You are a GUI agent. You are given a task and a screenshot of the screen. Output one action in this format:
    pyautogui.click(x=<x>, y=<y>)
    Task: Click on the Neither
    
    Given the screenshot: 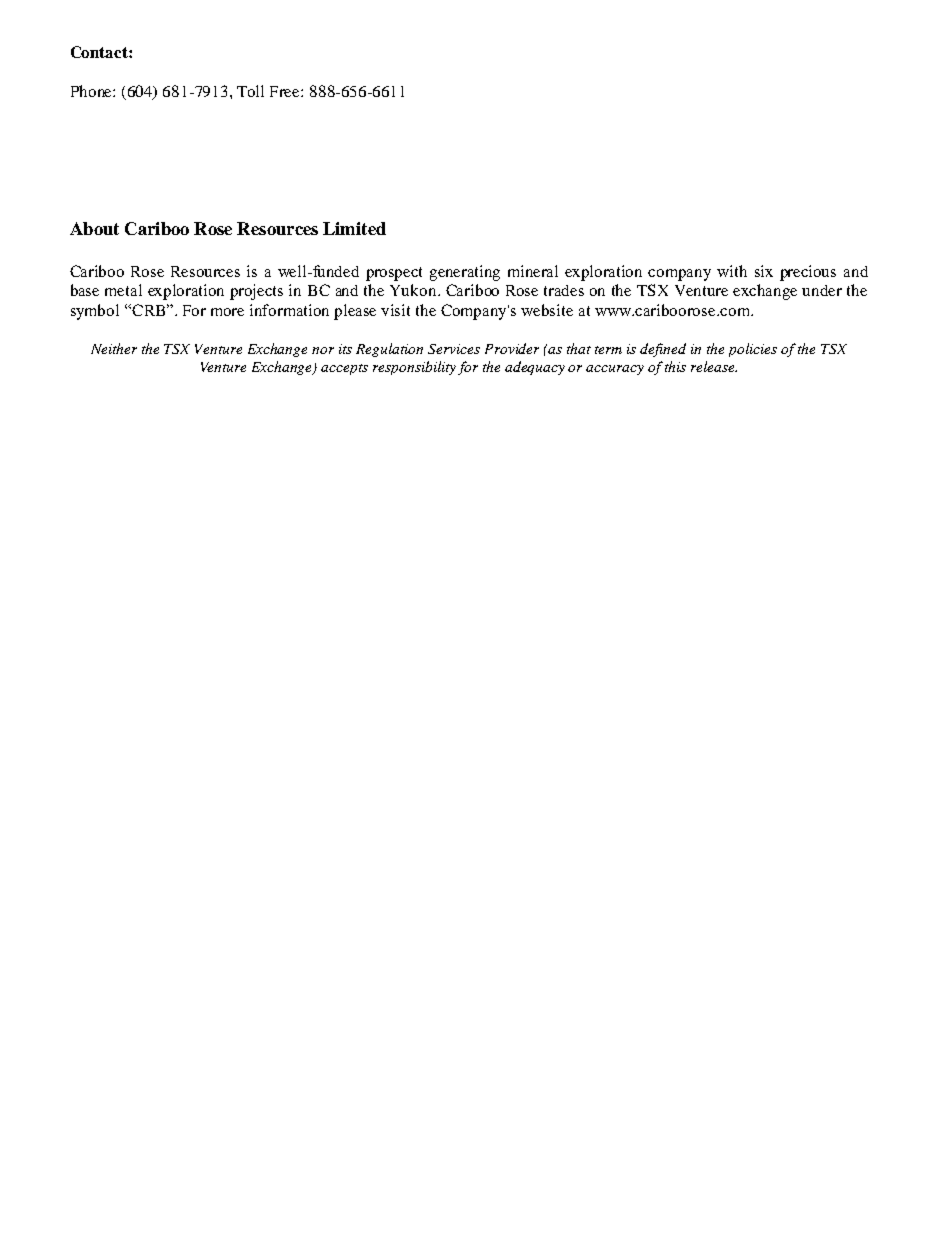 What is the action you would take?
    pyautogui.click(x=114, y=348)
